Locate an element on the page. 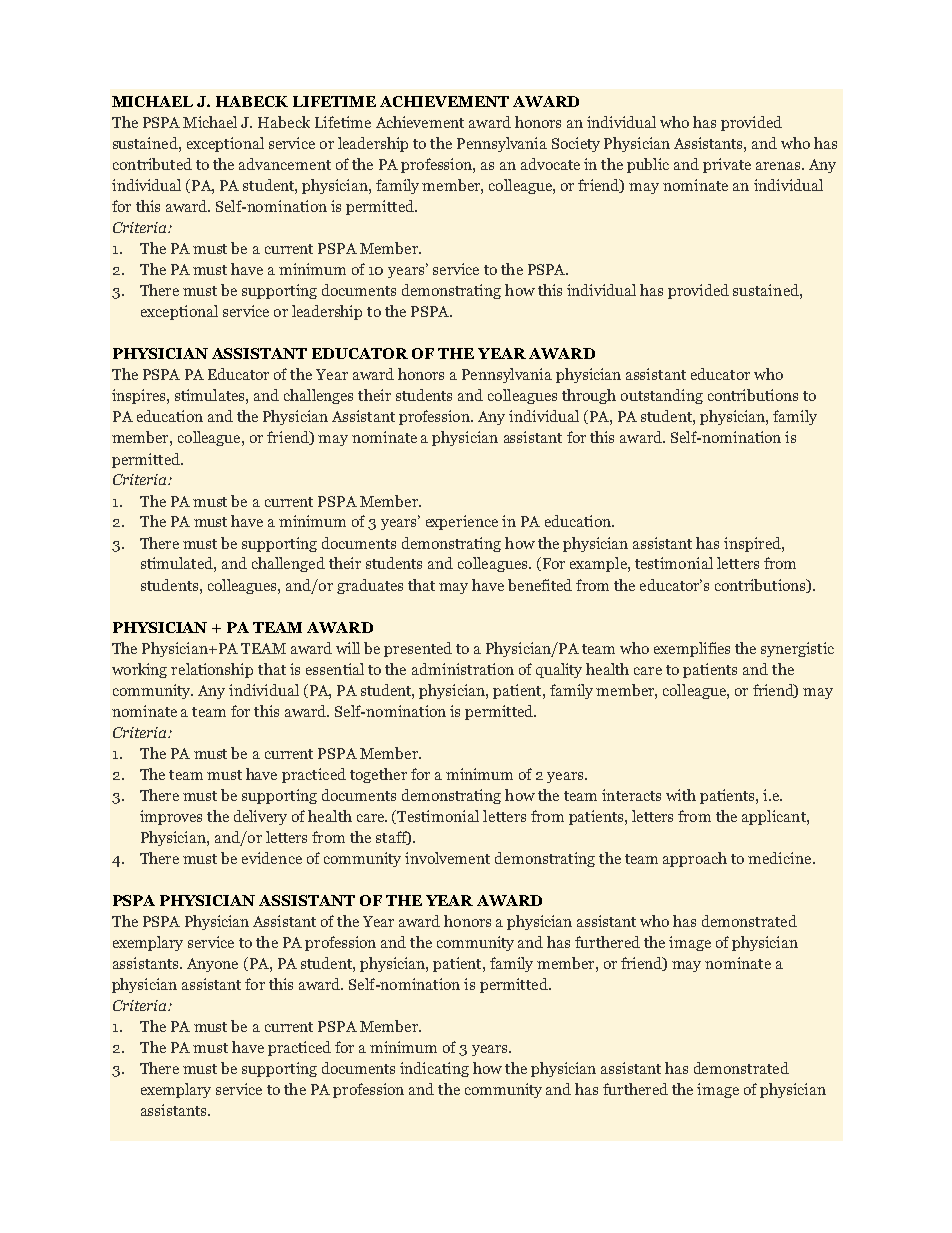 Image resolution: width=952 pixels, height=1233 pixels. Anyone is located at coordinates (212, 965).
